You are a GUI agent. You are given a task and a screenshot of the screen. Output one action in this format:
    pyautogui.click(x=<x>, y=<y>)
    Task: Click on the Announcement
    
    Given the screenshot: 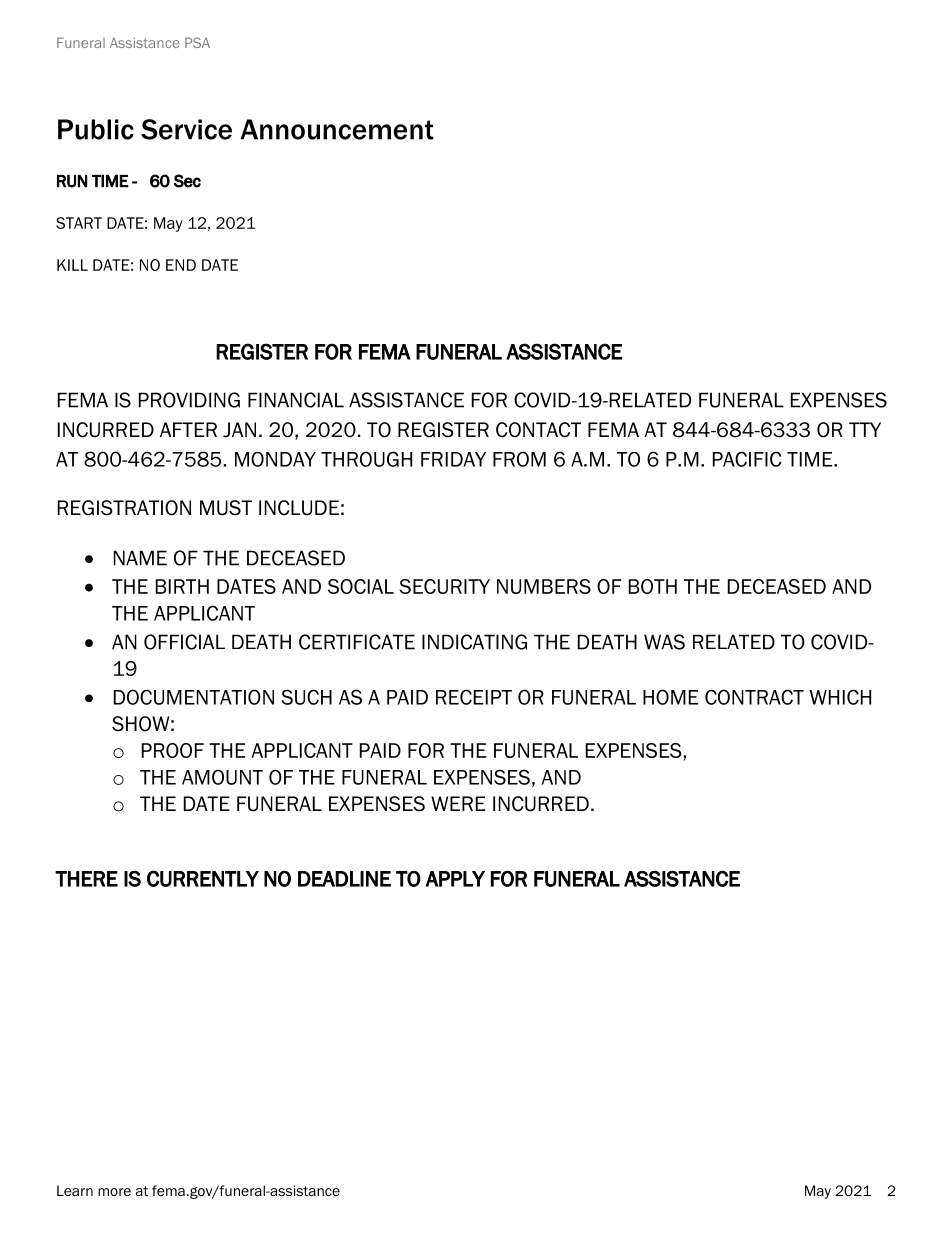 What is the action you would take?
    pyautogui.click(x=337, y=129)
